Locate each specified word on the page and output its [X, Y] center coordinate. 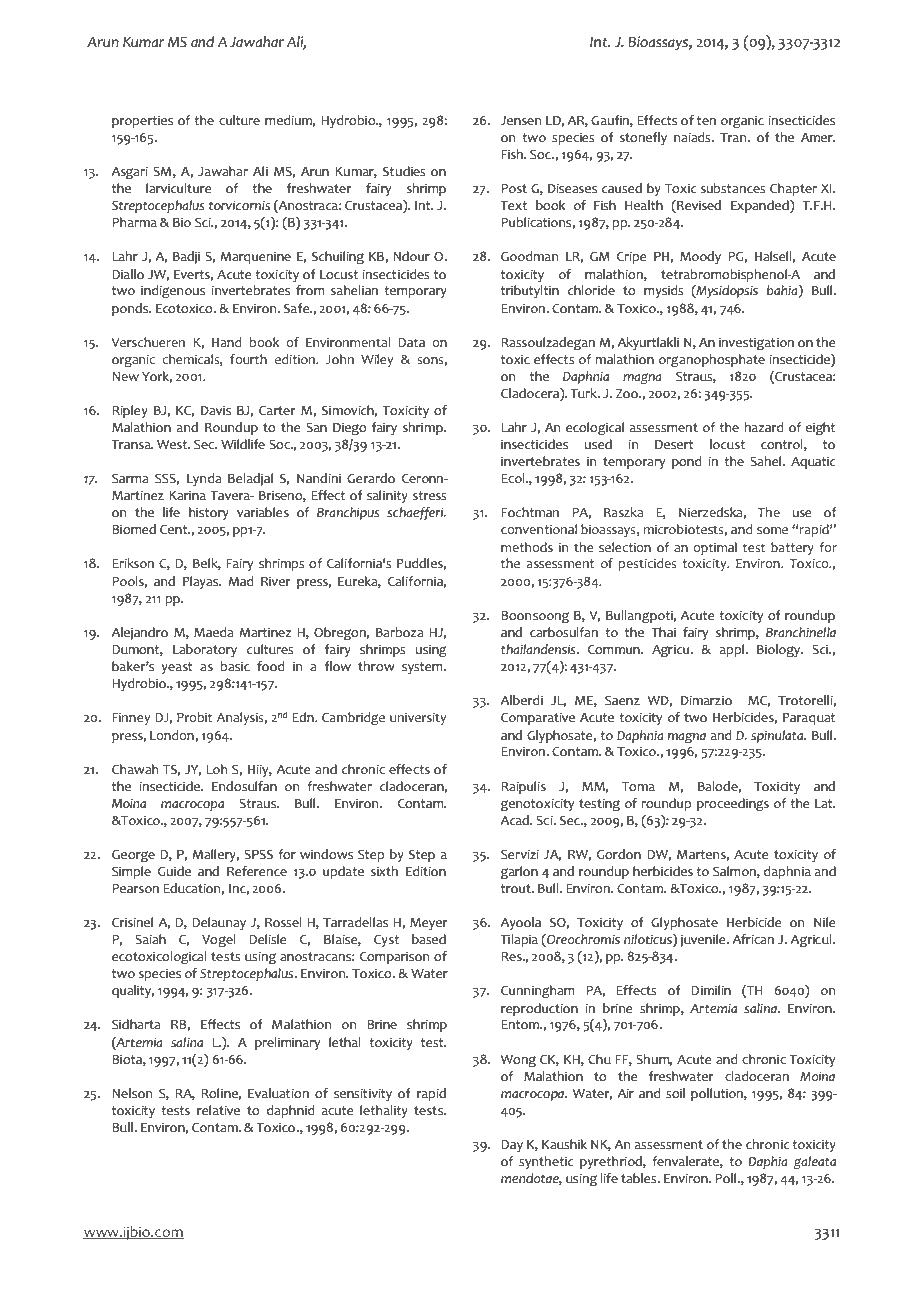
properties [142, 121]
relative [218, 1110]
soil [675, 1093]
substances [733, 188]
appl [733, 650]
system [423, 668]
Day [512, 1146]
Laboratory [205, 650]
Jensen [520, 121]
